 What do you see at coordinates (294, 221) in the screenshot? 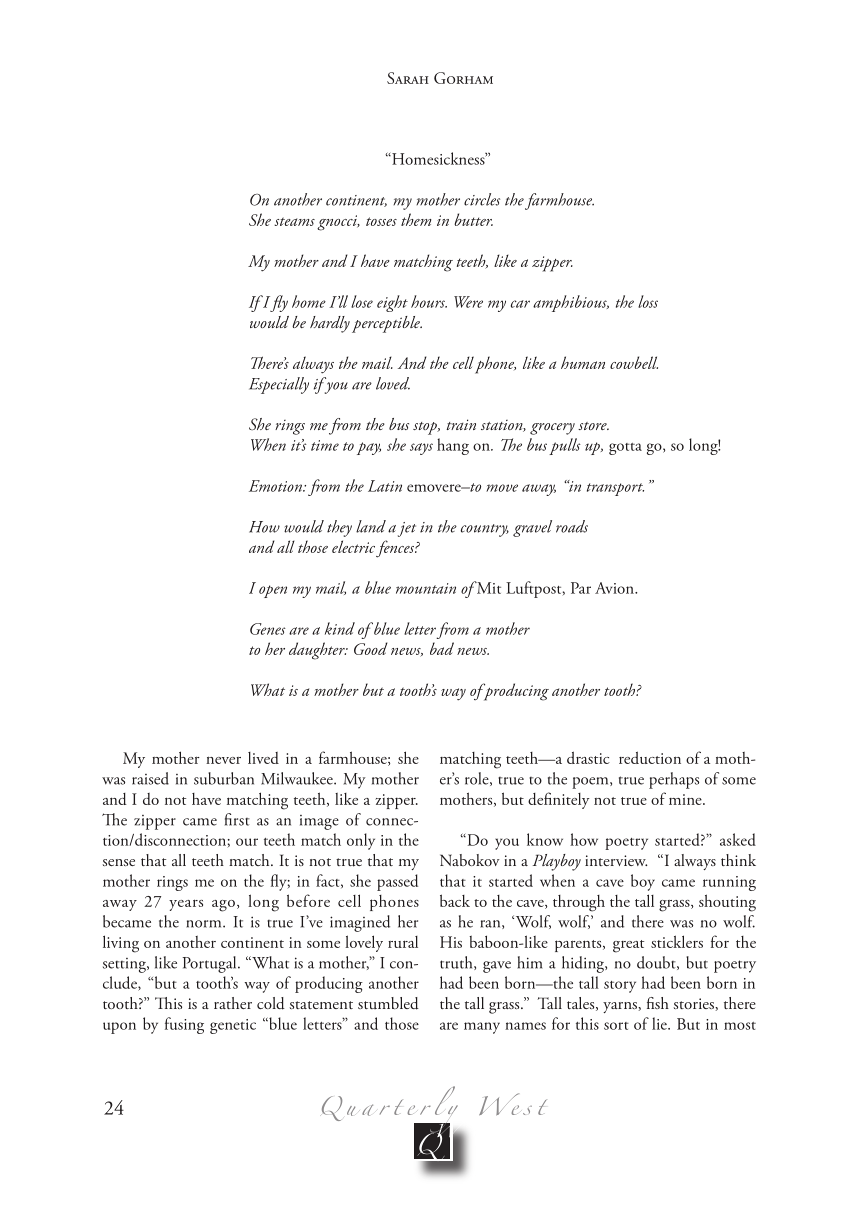
I see `steams` at bounding box center [294, 221].
